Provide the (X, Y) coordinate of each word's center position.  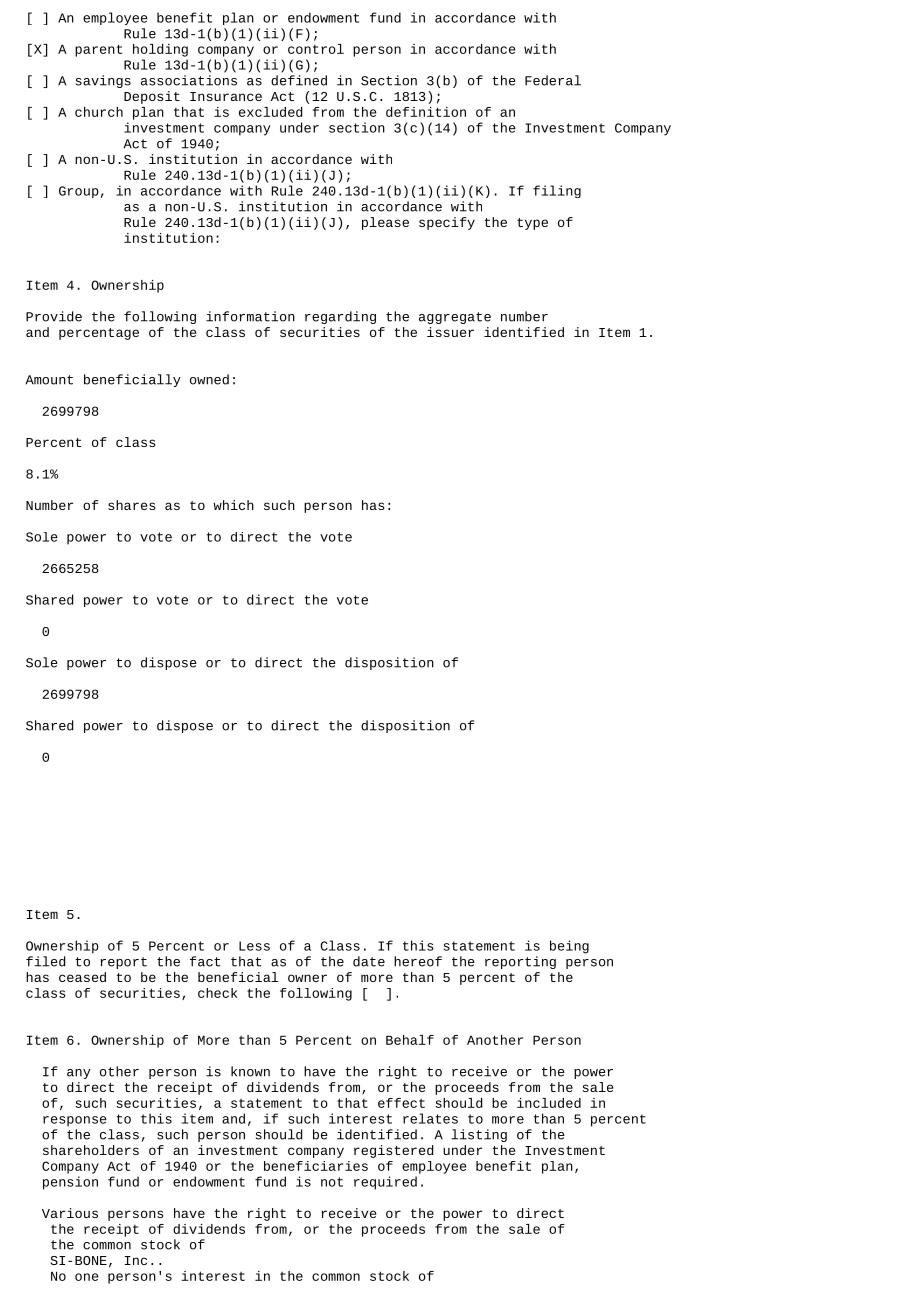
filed (46, 961)
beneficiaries (316, 1166)
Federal (553, 80)
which (233, 505)
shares (131, 505)
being (569, 947)
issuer (450, 332)
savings (103, 81)
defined (299, 80)
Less (254, 946)
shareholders (91, 1150)
